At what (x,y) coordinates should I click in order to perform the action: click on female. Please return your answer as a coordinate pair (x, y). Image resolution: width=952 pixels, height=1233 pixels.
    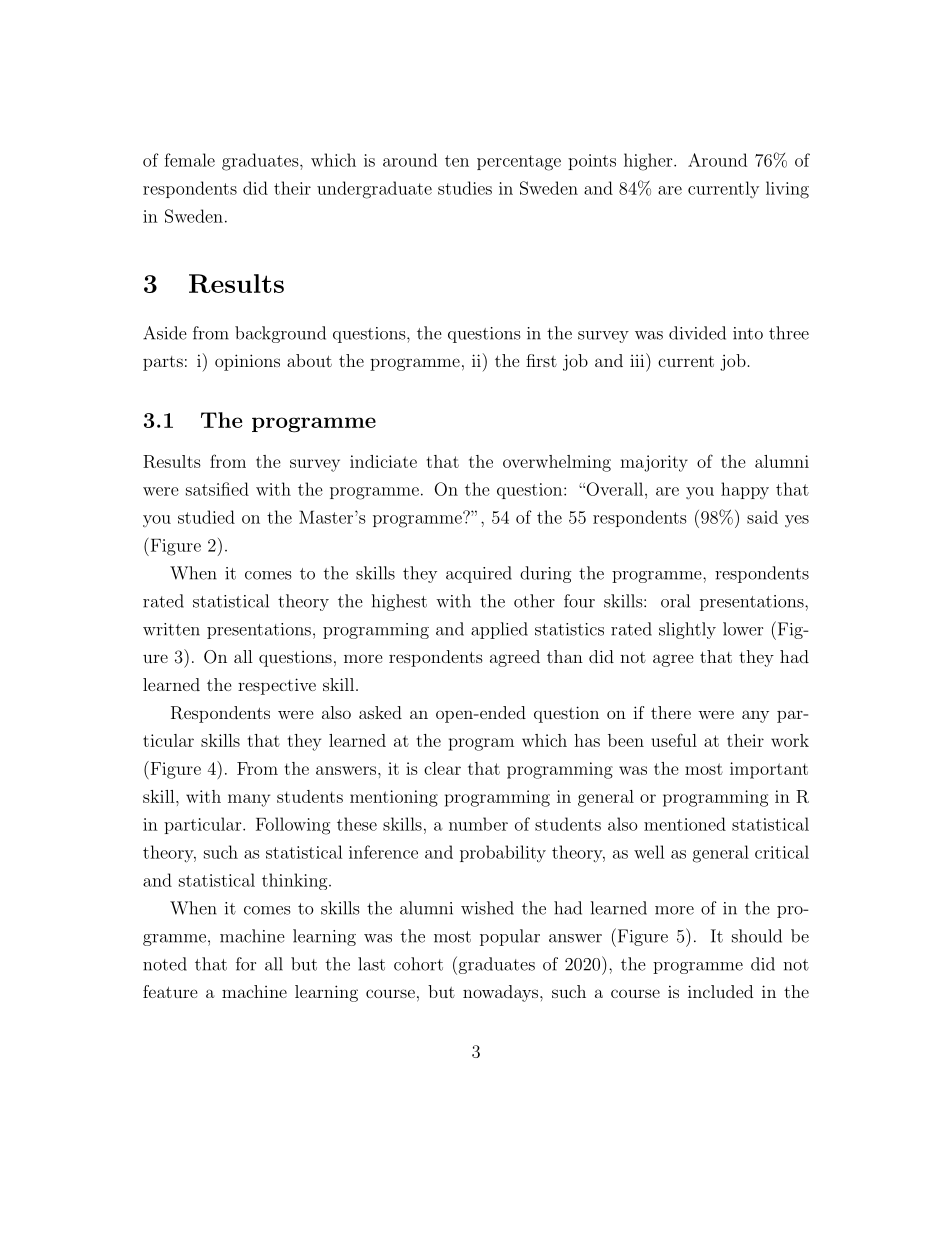
    Looking at the image, I should click on (189, 160).
